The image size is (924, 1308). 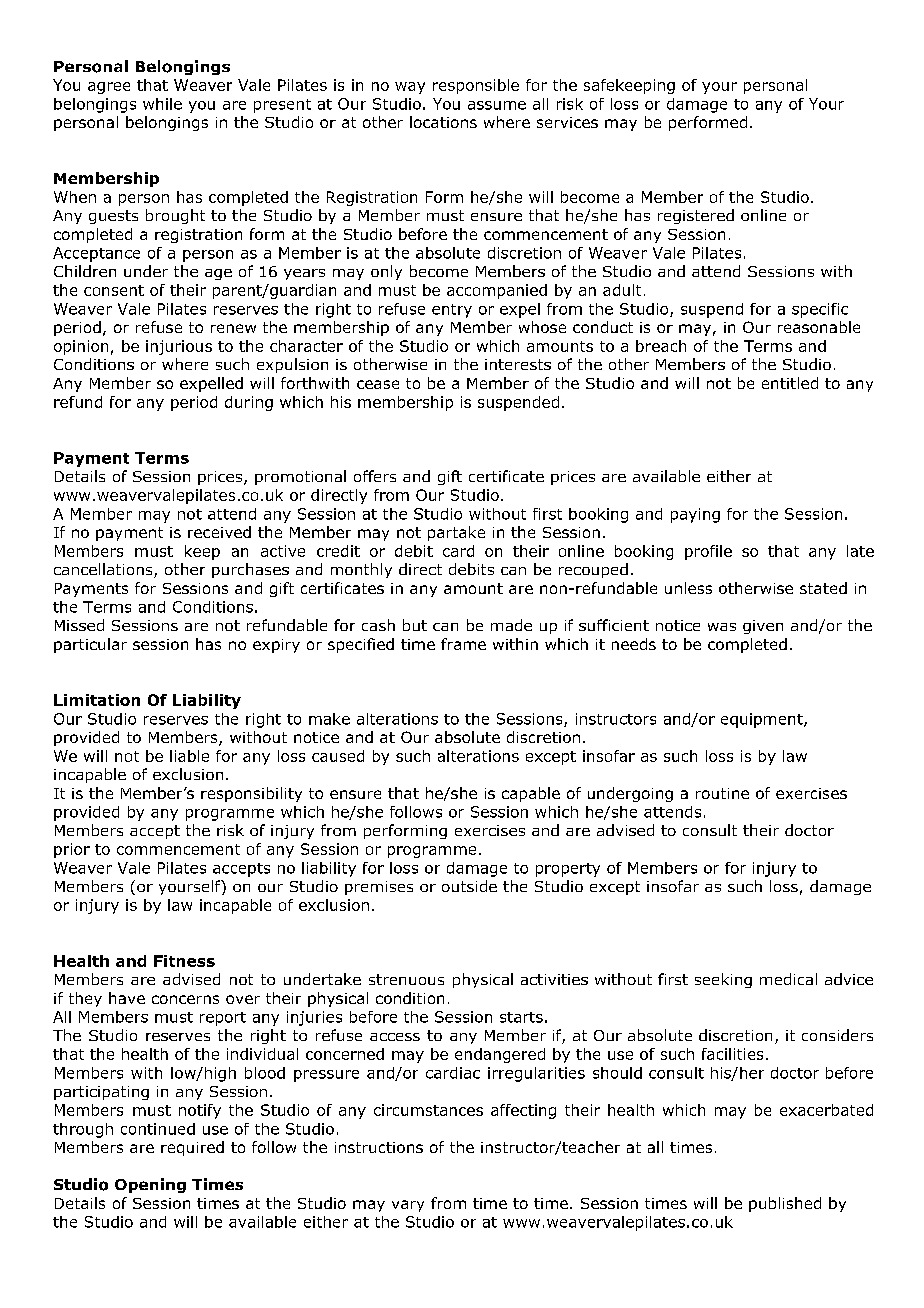 What do you see at coordinates (408, 1206) in the screenshot?
I see `vary` at bounding box center [408, 1206].
